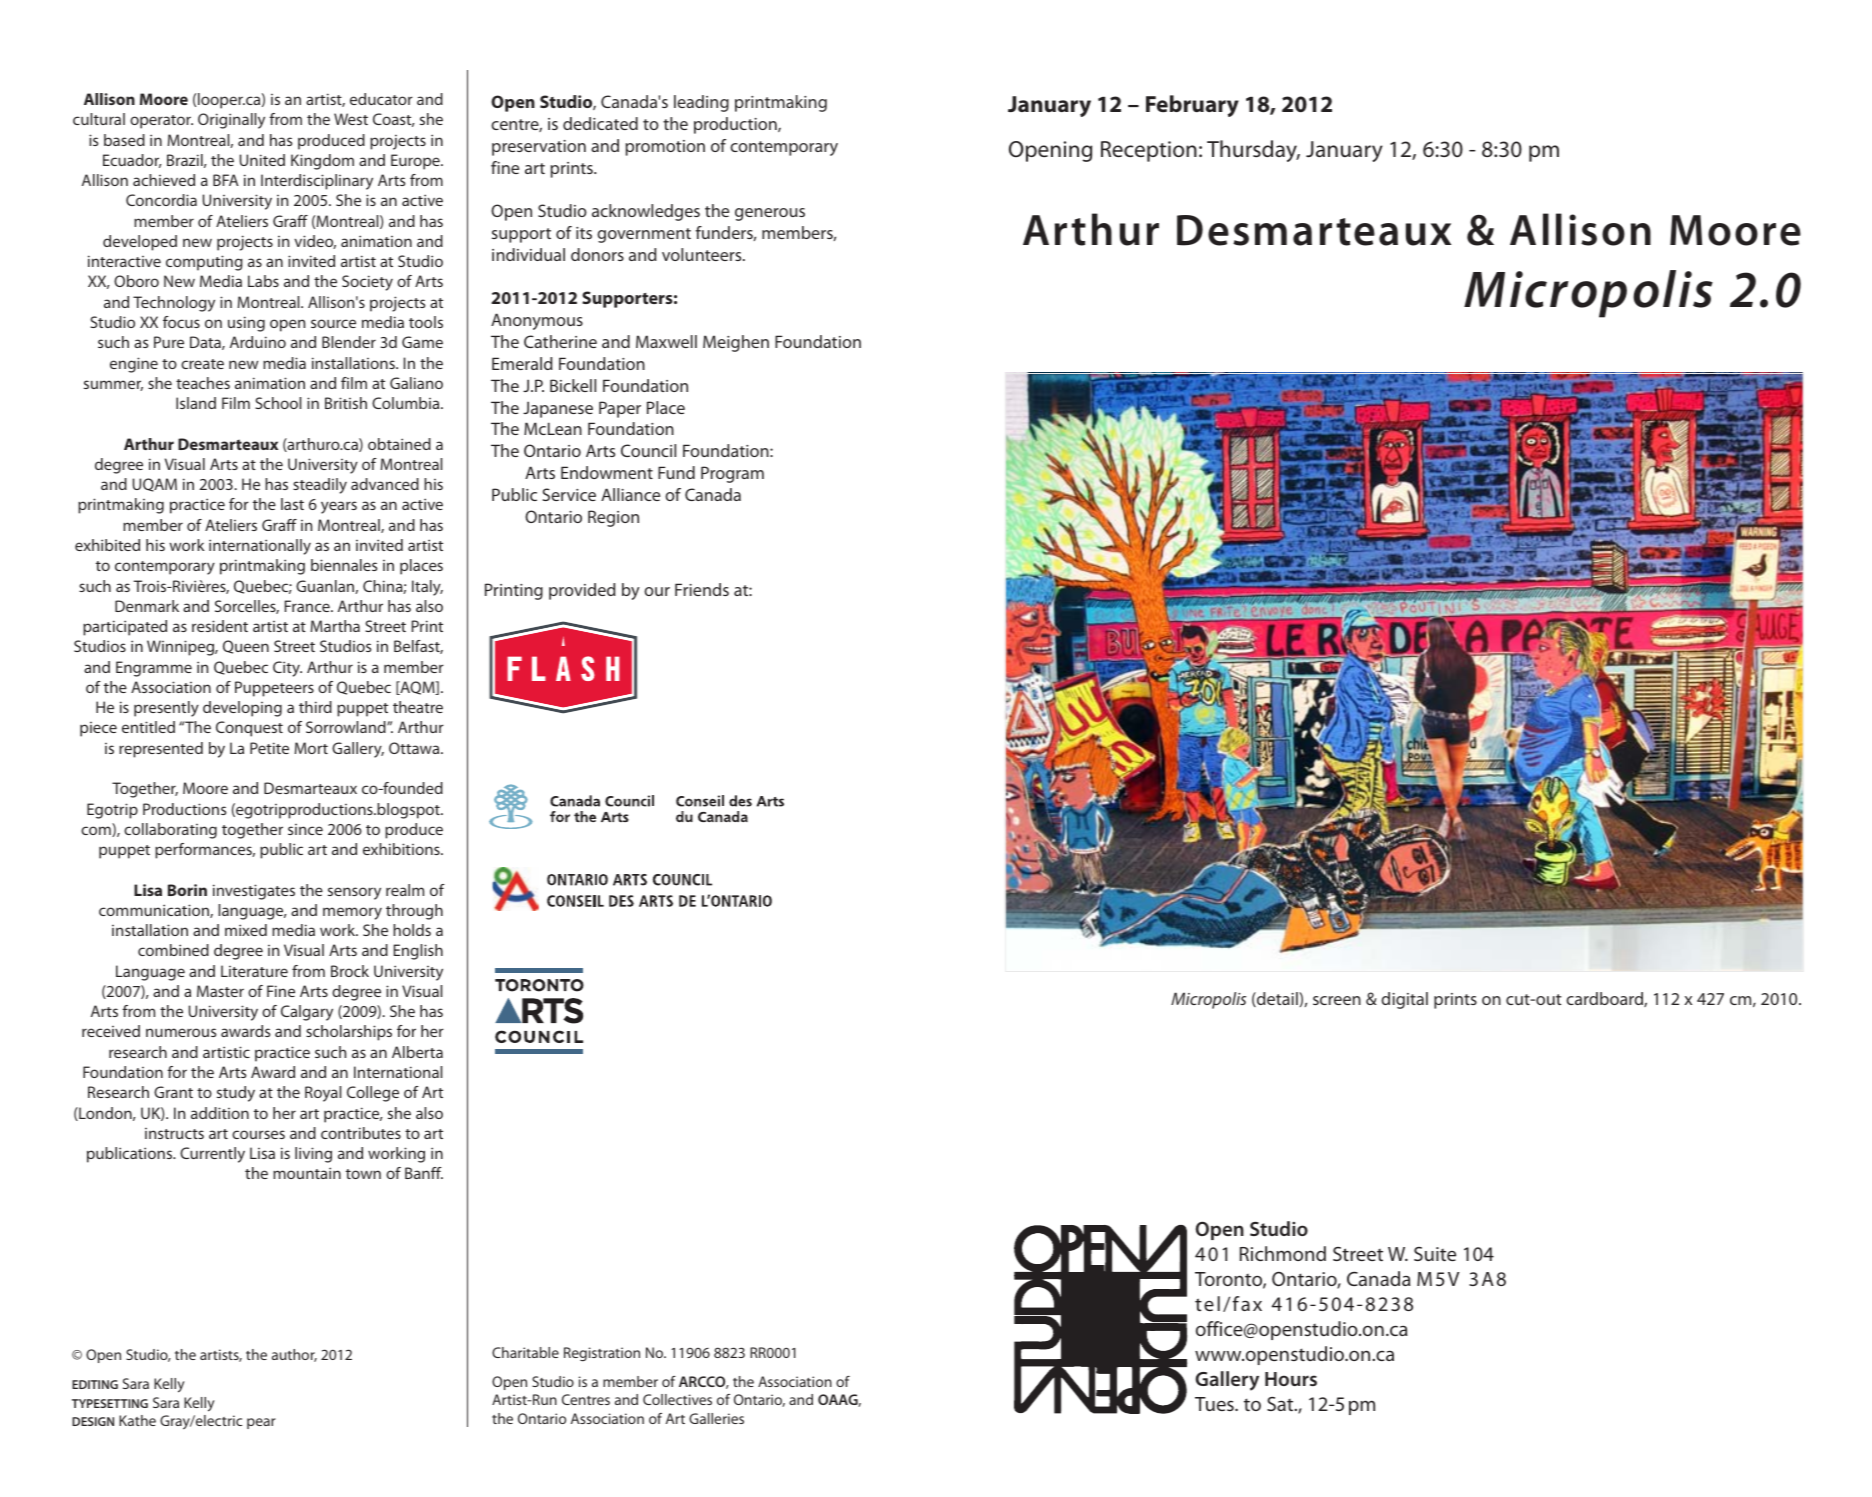  I want to click on Hours, so click(1291, 1379).
